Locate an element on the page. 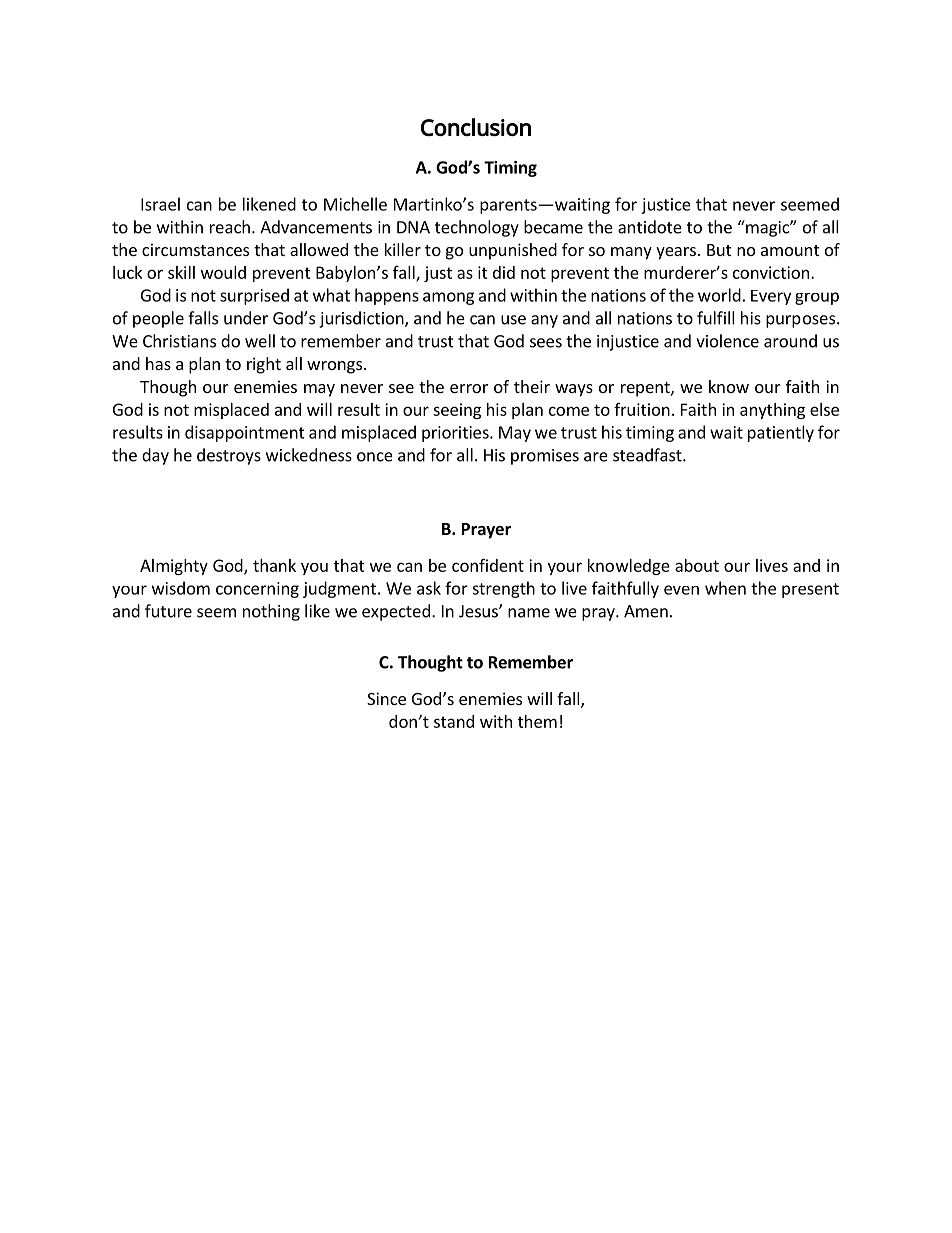  Conclusion is located at coordinates (476, 127).
